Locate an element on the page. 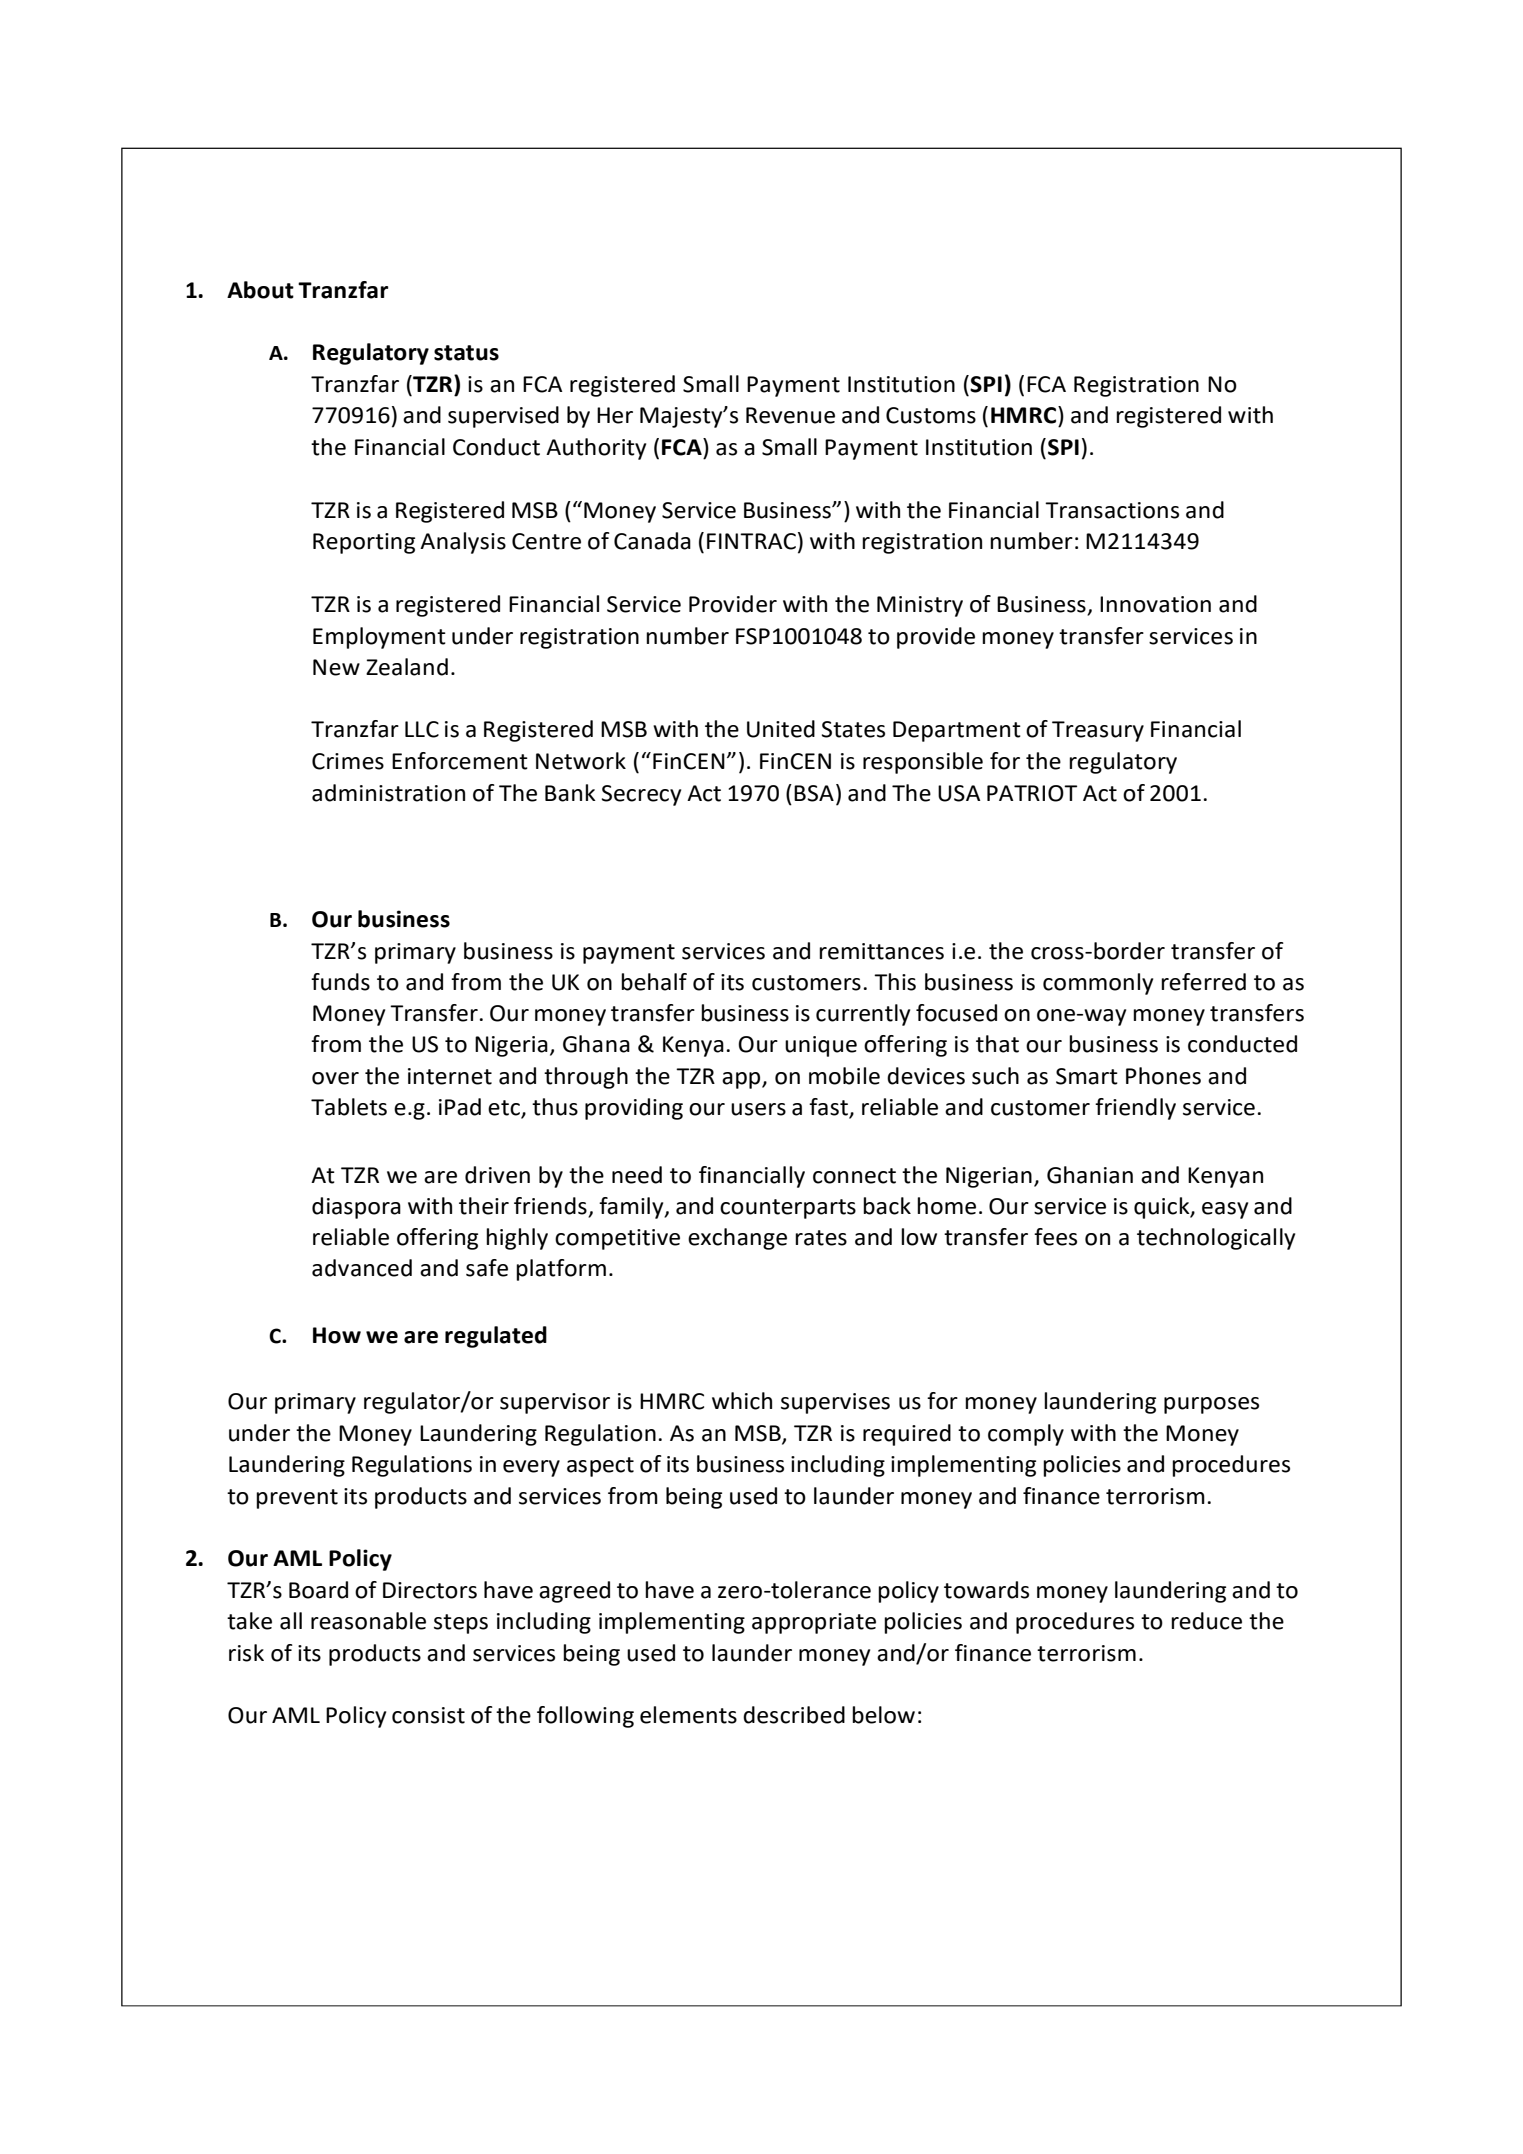 Image resolution: width=1523 pixels, height=2154 pixels. reasonable is located at coordinates (368, 1621).
